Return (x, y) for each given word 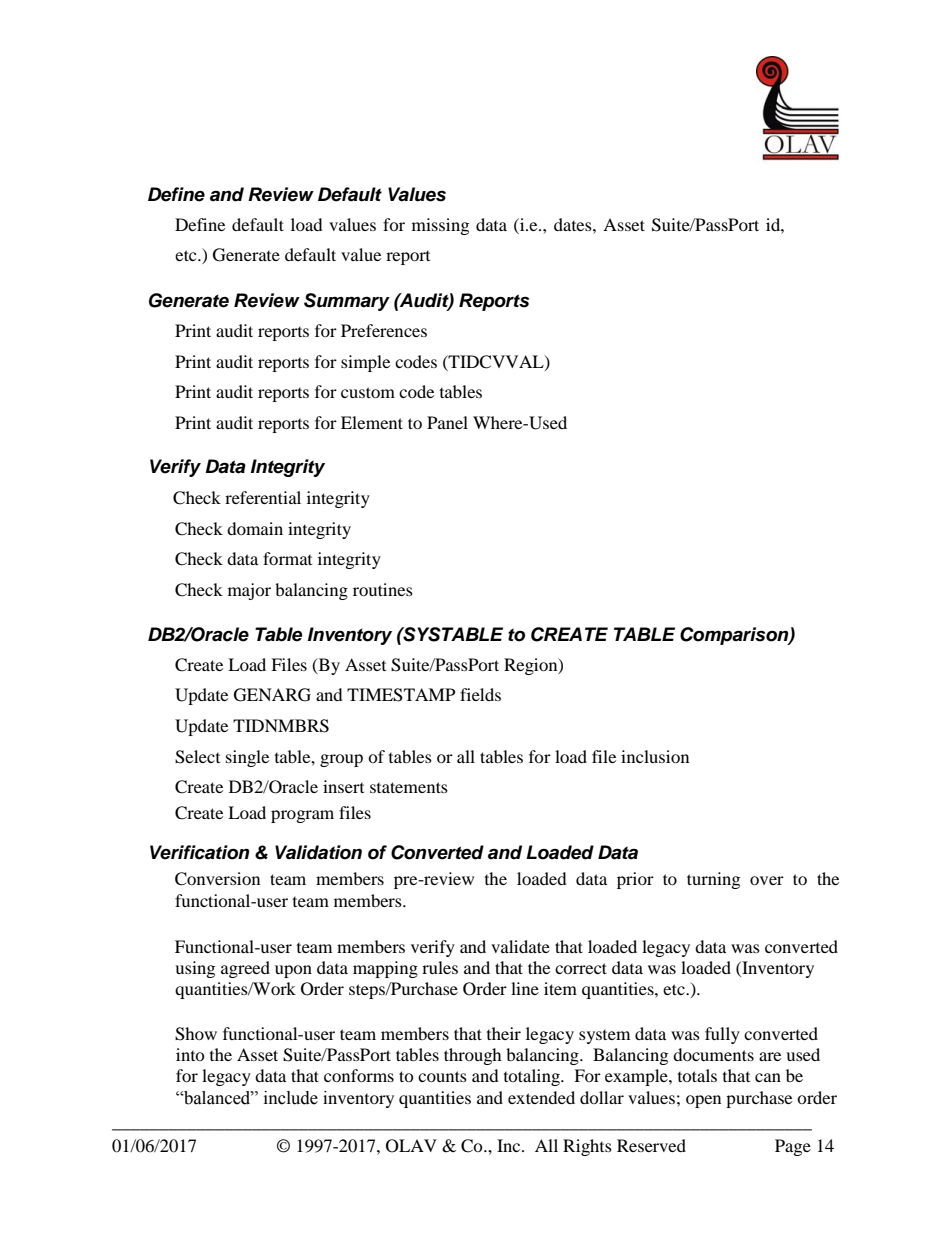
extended (541, 1097)
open (703, 1101)
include (291, 1098)
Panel (447, 422)
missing (440, 226)
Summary (347, 302)
